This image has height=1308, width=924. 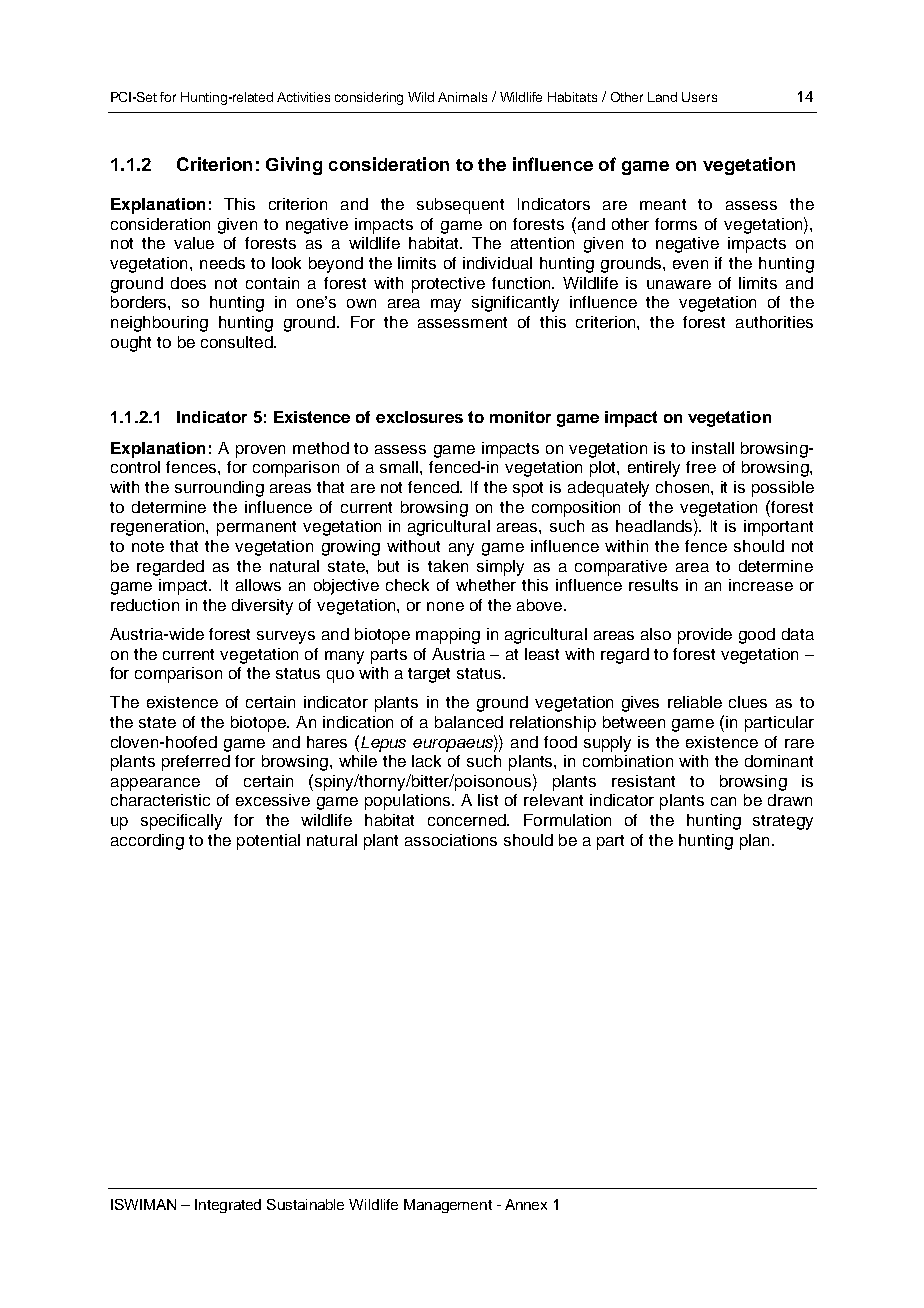 What do you see at coordinates (448, 1206) in the image?
I see `Management` at bounding box center [448, 1206].
